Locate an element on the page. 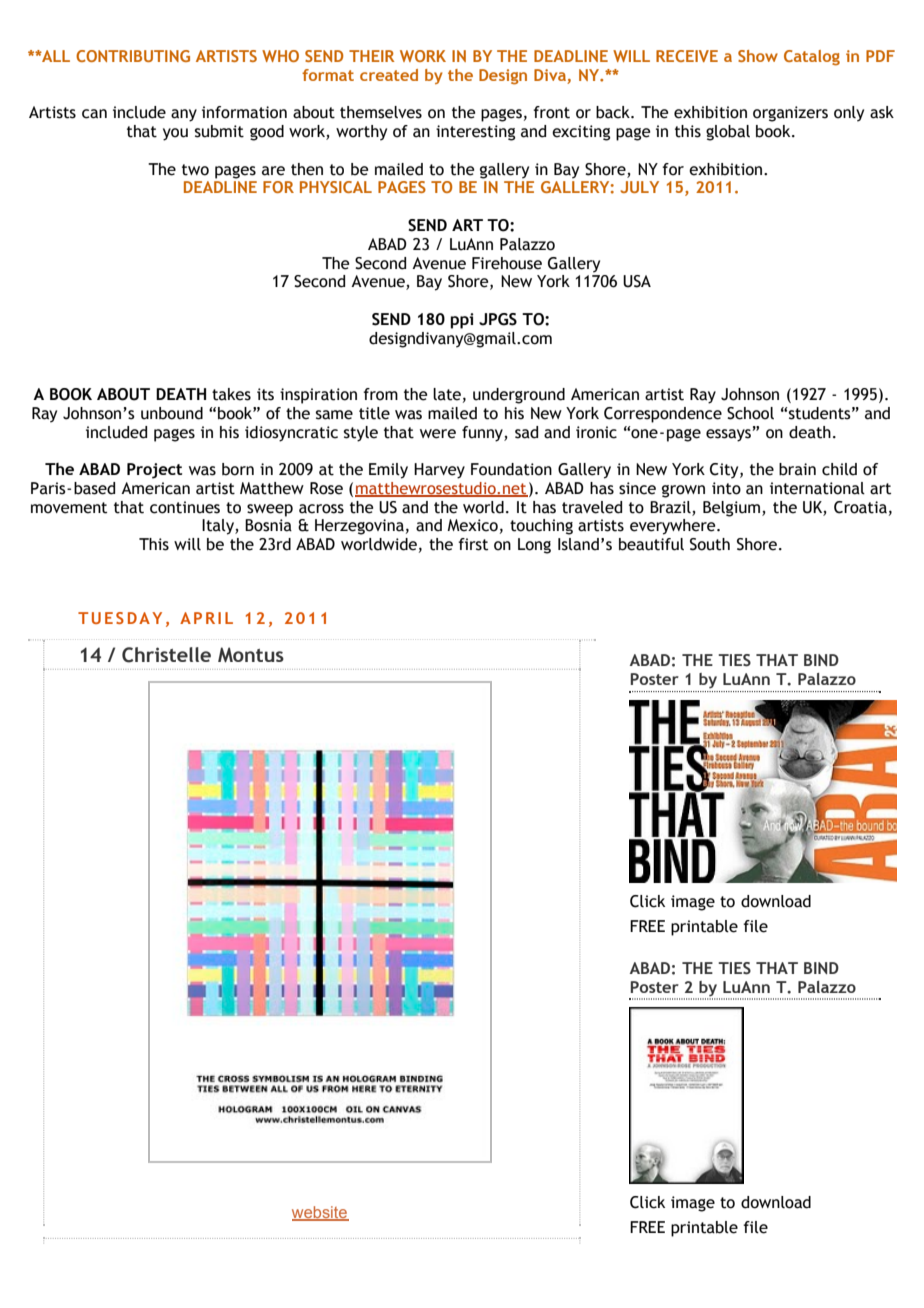 This image has height=1308, width=924. APRIL is located at coordinates (206, 618).
